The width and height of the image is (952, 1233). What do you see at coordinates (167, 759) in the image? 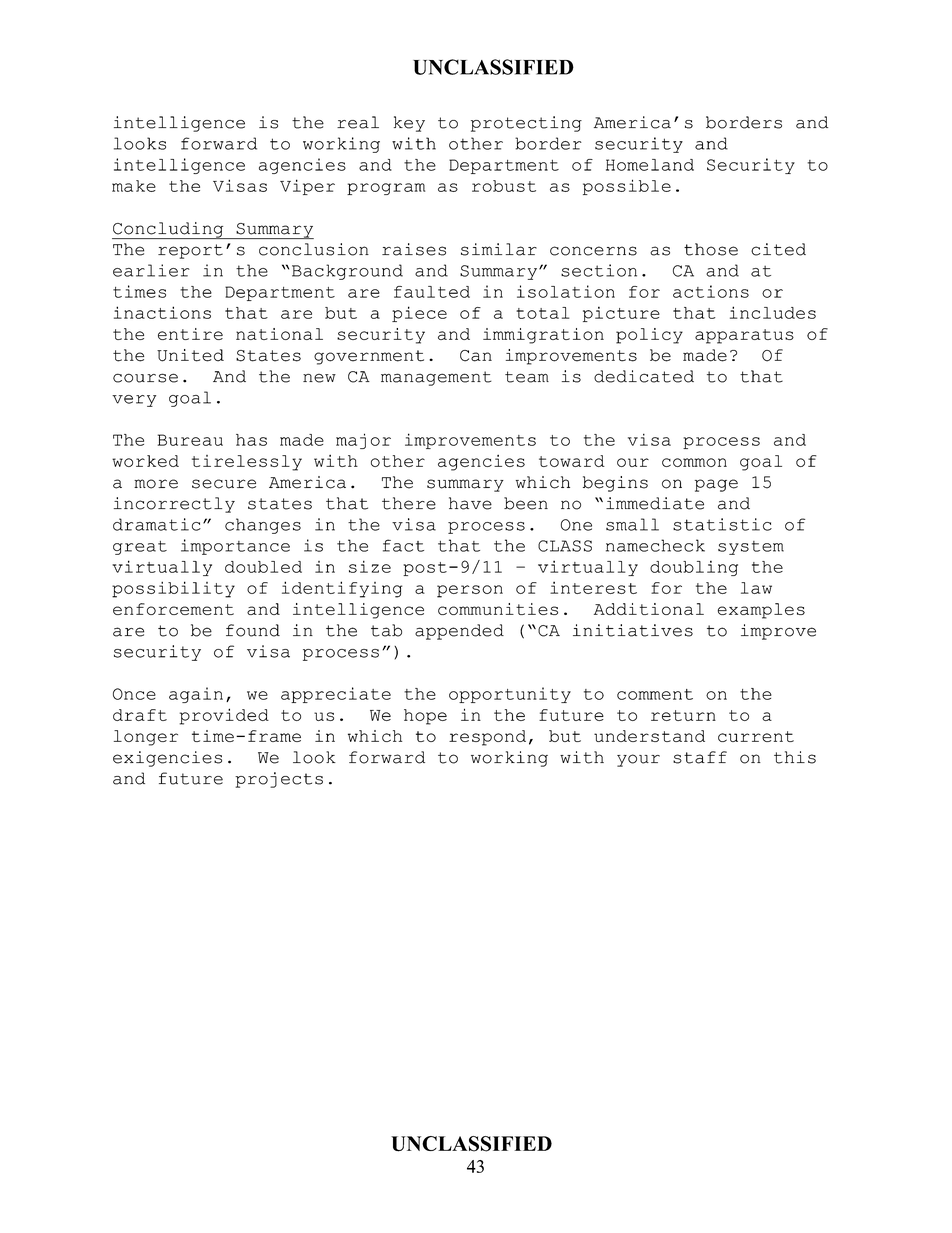
I see `exigencies` at bounding box center [167, 759].
